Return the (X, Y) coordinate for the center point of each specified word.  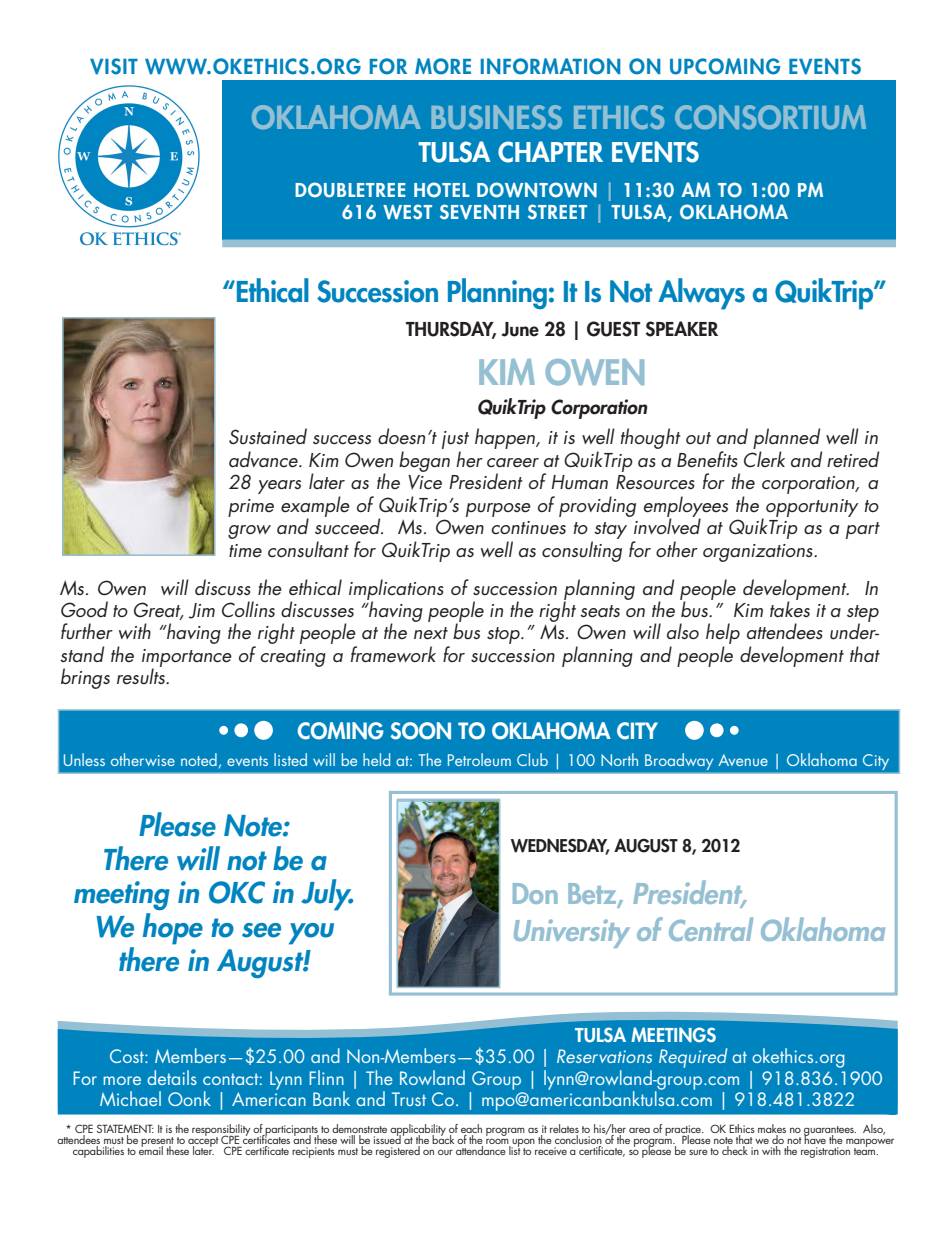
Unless (84, 759)
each (471, 1130)
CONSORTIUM (770, 117)
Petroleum (479, 759)
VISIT (114, 66)
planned (787, 440)
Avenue (743, 760)
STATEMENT (125, 1130)
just (455, 441)
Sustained (268, 436)
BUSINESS (496, 117)
